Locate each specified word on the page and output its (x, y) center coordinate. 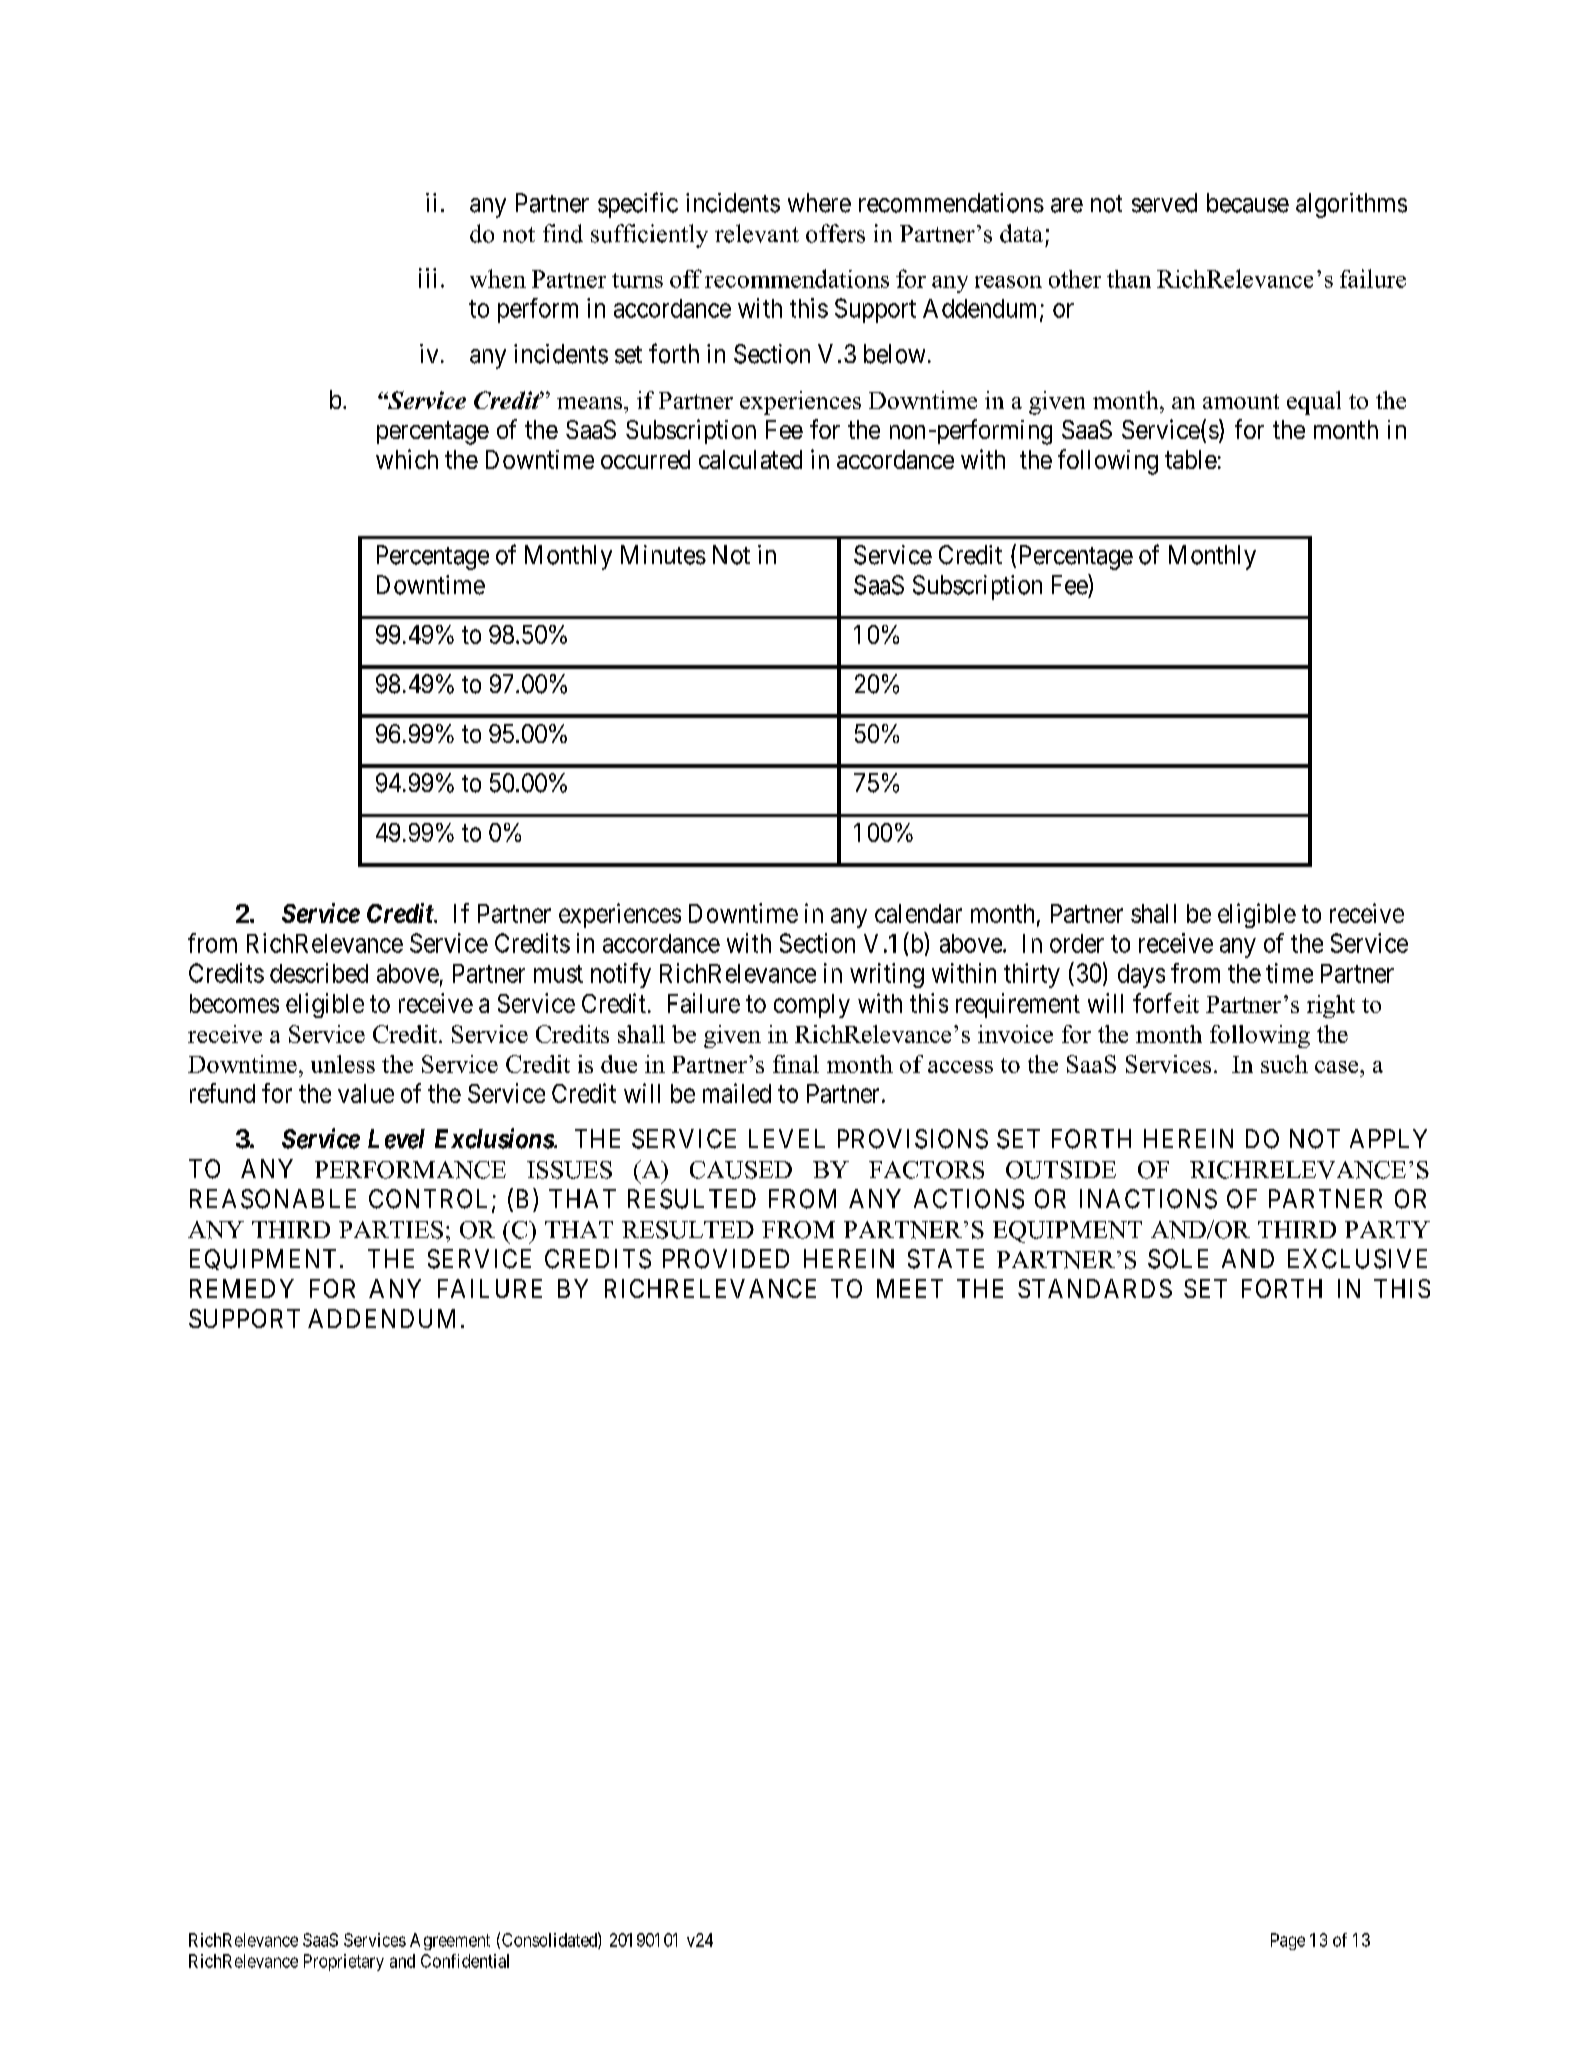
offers (835, 233)
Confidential (465, 1961)
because (1248, 203)
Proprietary (344, 1962)
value (366, 1093)
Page (1288, 1941)
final (796, 1064)
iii (427, 278)
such (1284, 1064)
